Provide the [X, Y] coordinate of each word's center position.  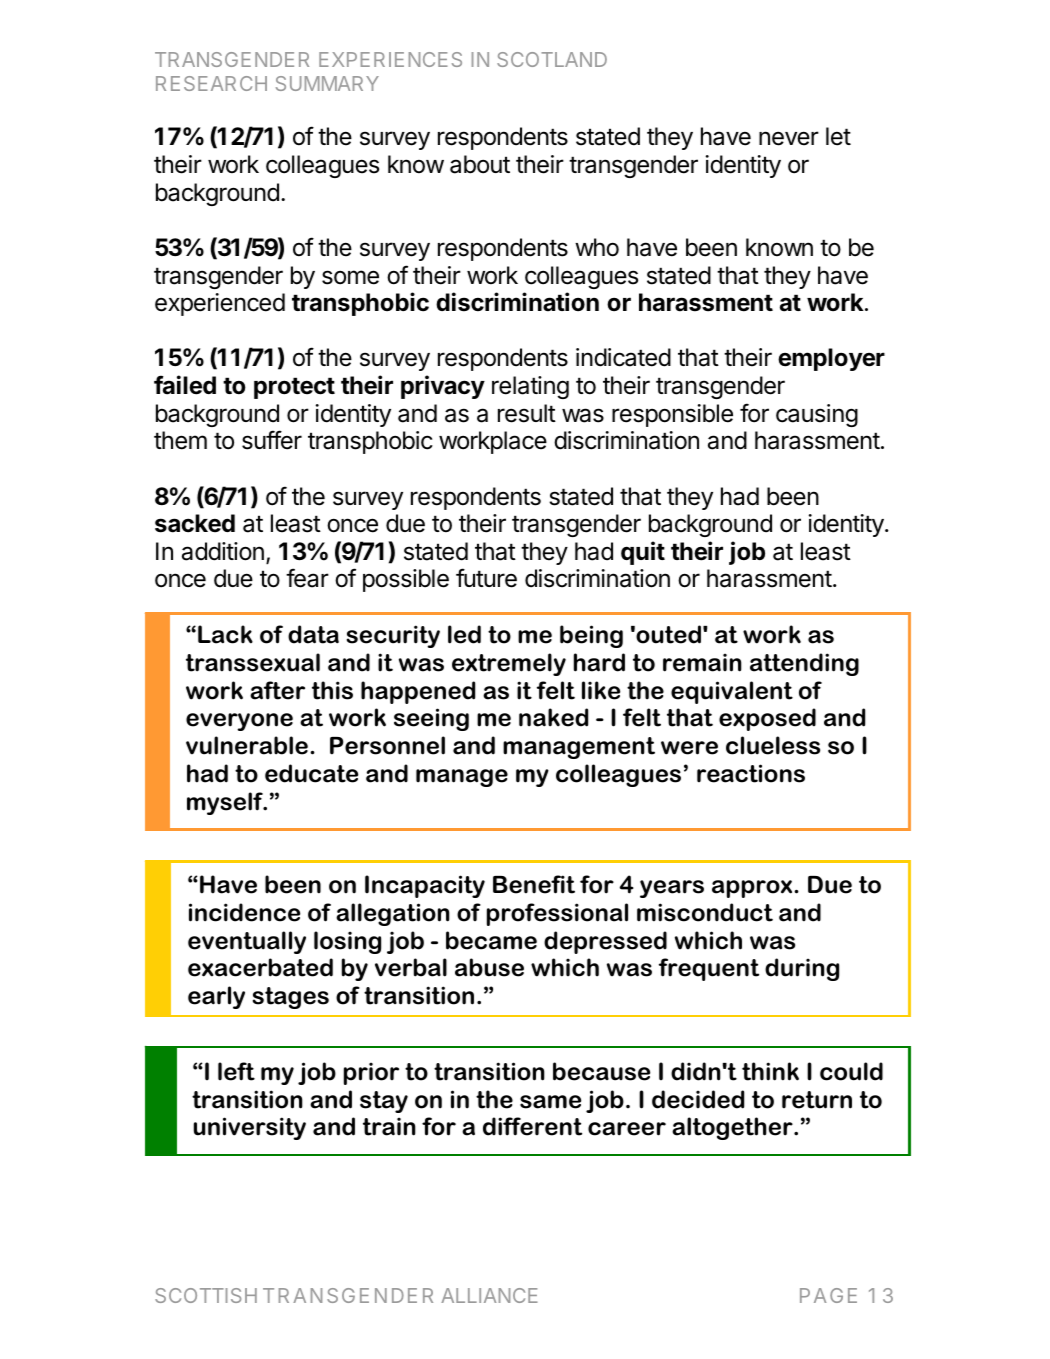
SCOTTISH [206, 1295]
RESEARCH [211, 83]
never [789, 138]
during [802, 969]
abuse [489, 967]
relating [530, 387]
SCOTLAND [552, 59]
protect [294, 388]
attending [804, 664]
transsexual [253, 662]
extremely [509, 664]
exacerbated [260, 967]
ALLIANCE [489, 1295]
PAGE [828, 1295]
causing [817, 415]
